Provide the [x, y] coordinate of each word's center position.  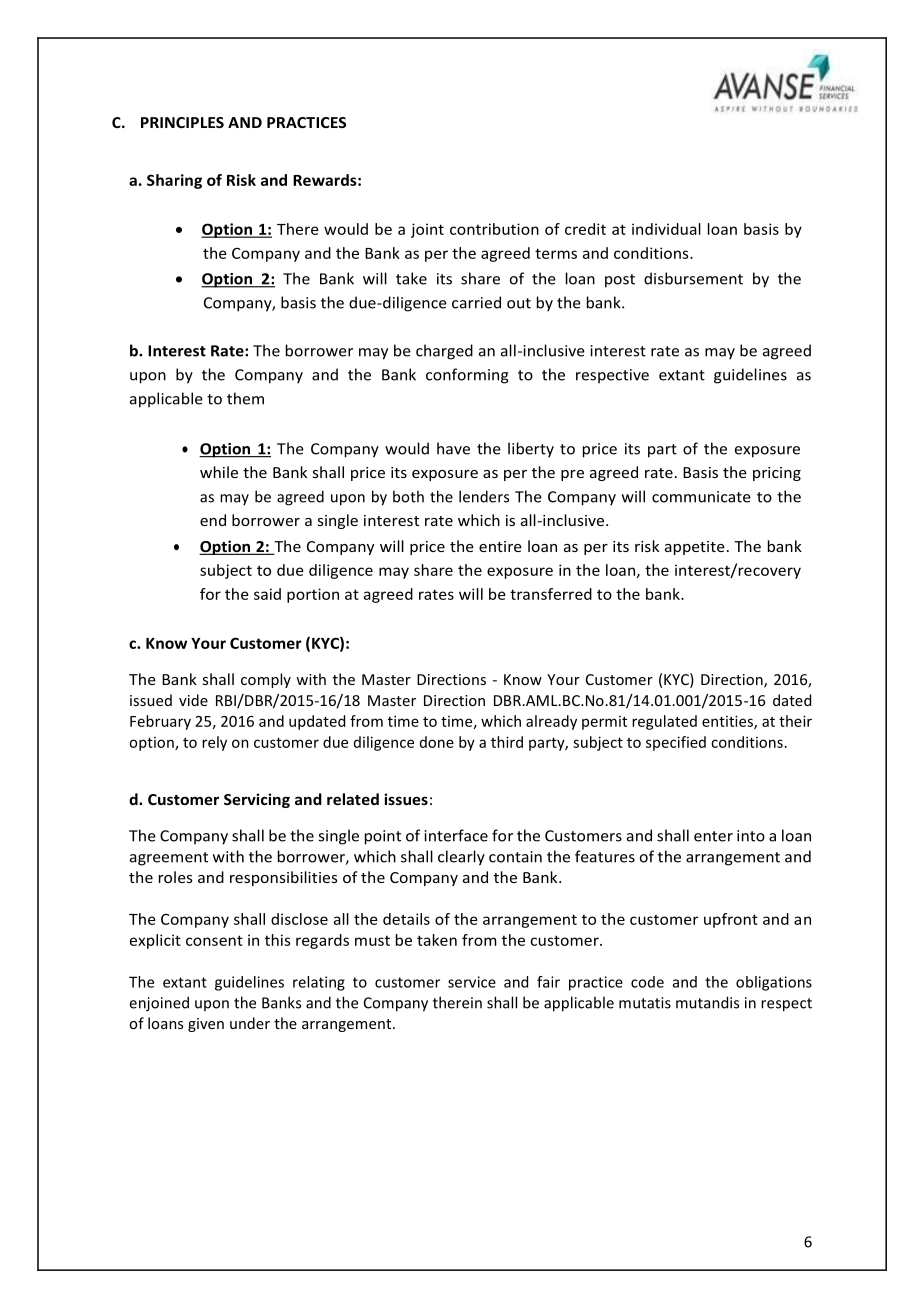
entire [500, 546]
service [472, 982]
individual [666, 229]
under [250, 1023]
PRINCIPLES [182, 122]
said [267, 594]
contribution [494, 229]
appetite [695, 548]
